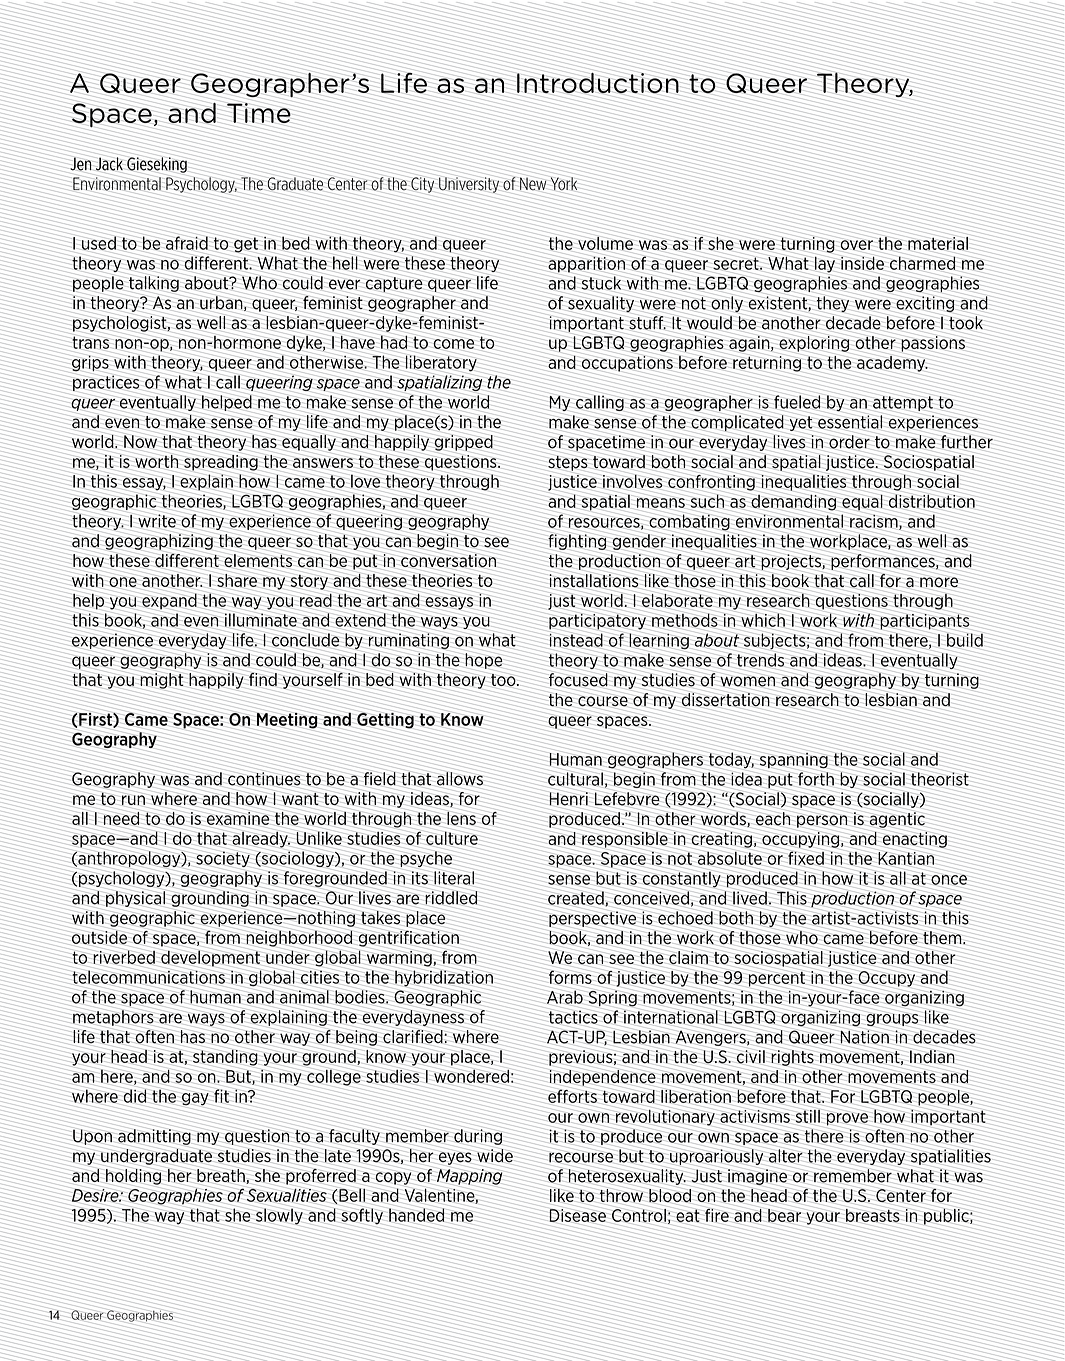 Image resolution: width=1065 pixels, height=1361 pixels. Describe the element at coordinates (154, 284) in the screenshot. I see `talking` at that location.
